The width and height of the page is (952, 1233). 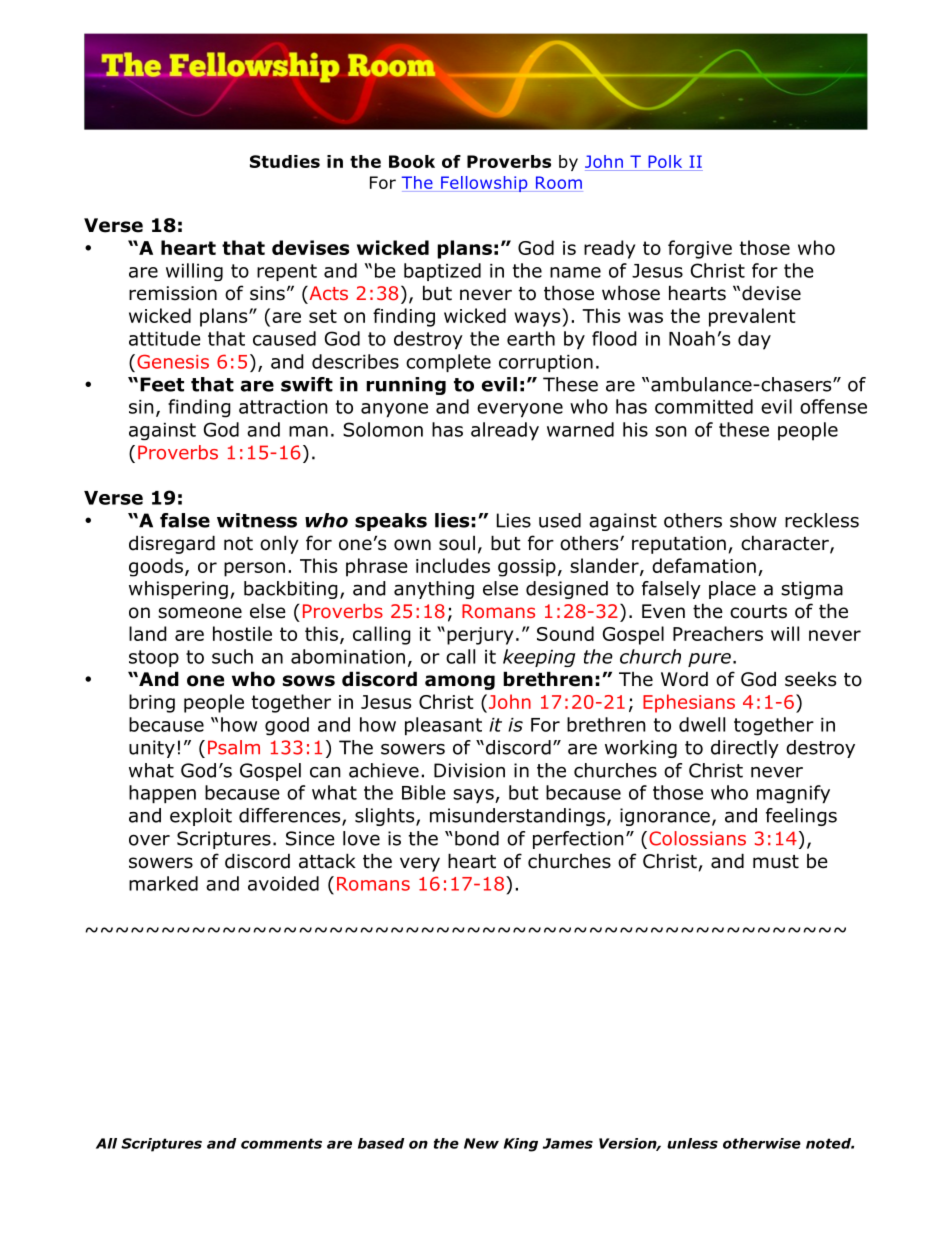 I want to click on forgive, so click(x=700, y=249).
